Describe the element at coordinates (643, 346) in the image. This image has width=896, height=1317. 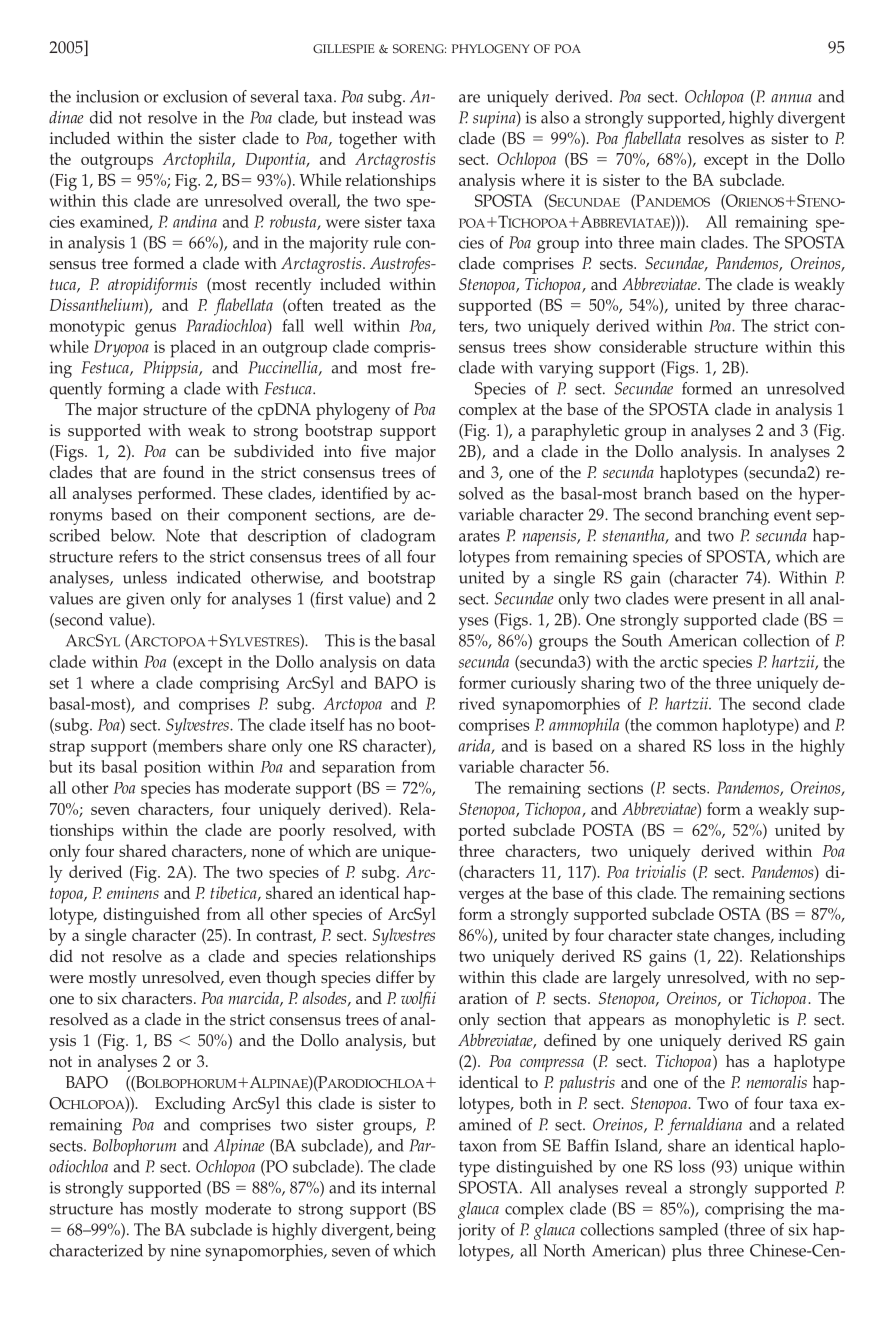
I see `considerable` at that location.
